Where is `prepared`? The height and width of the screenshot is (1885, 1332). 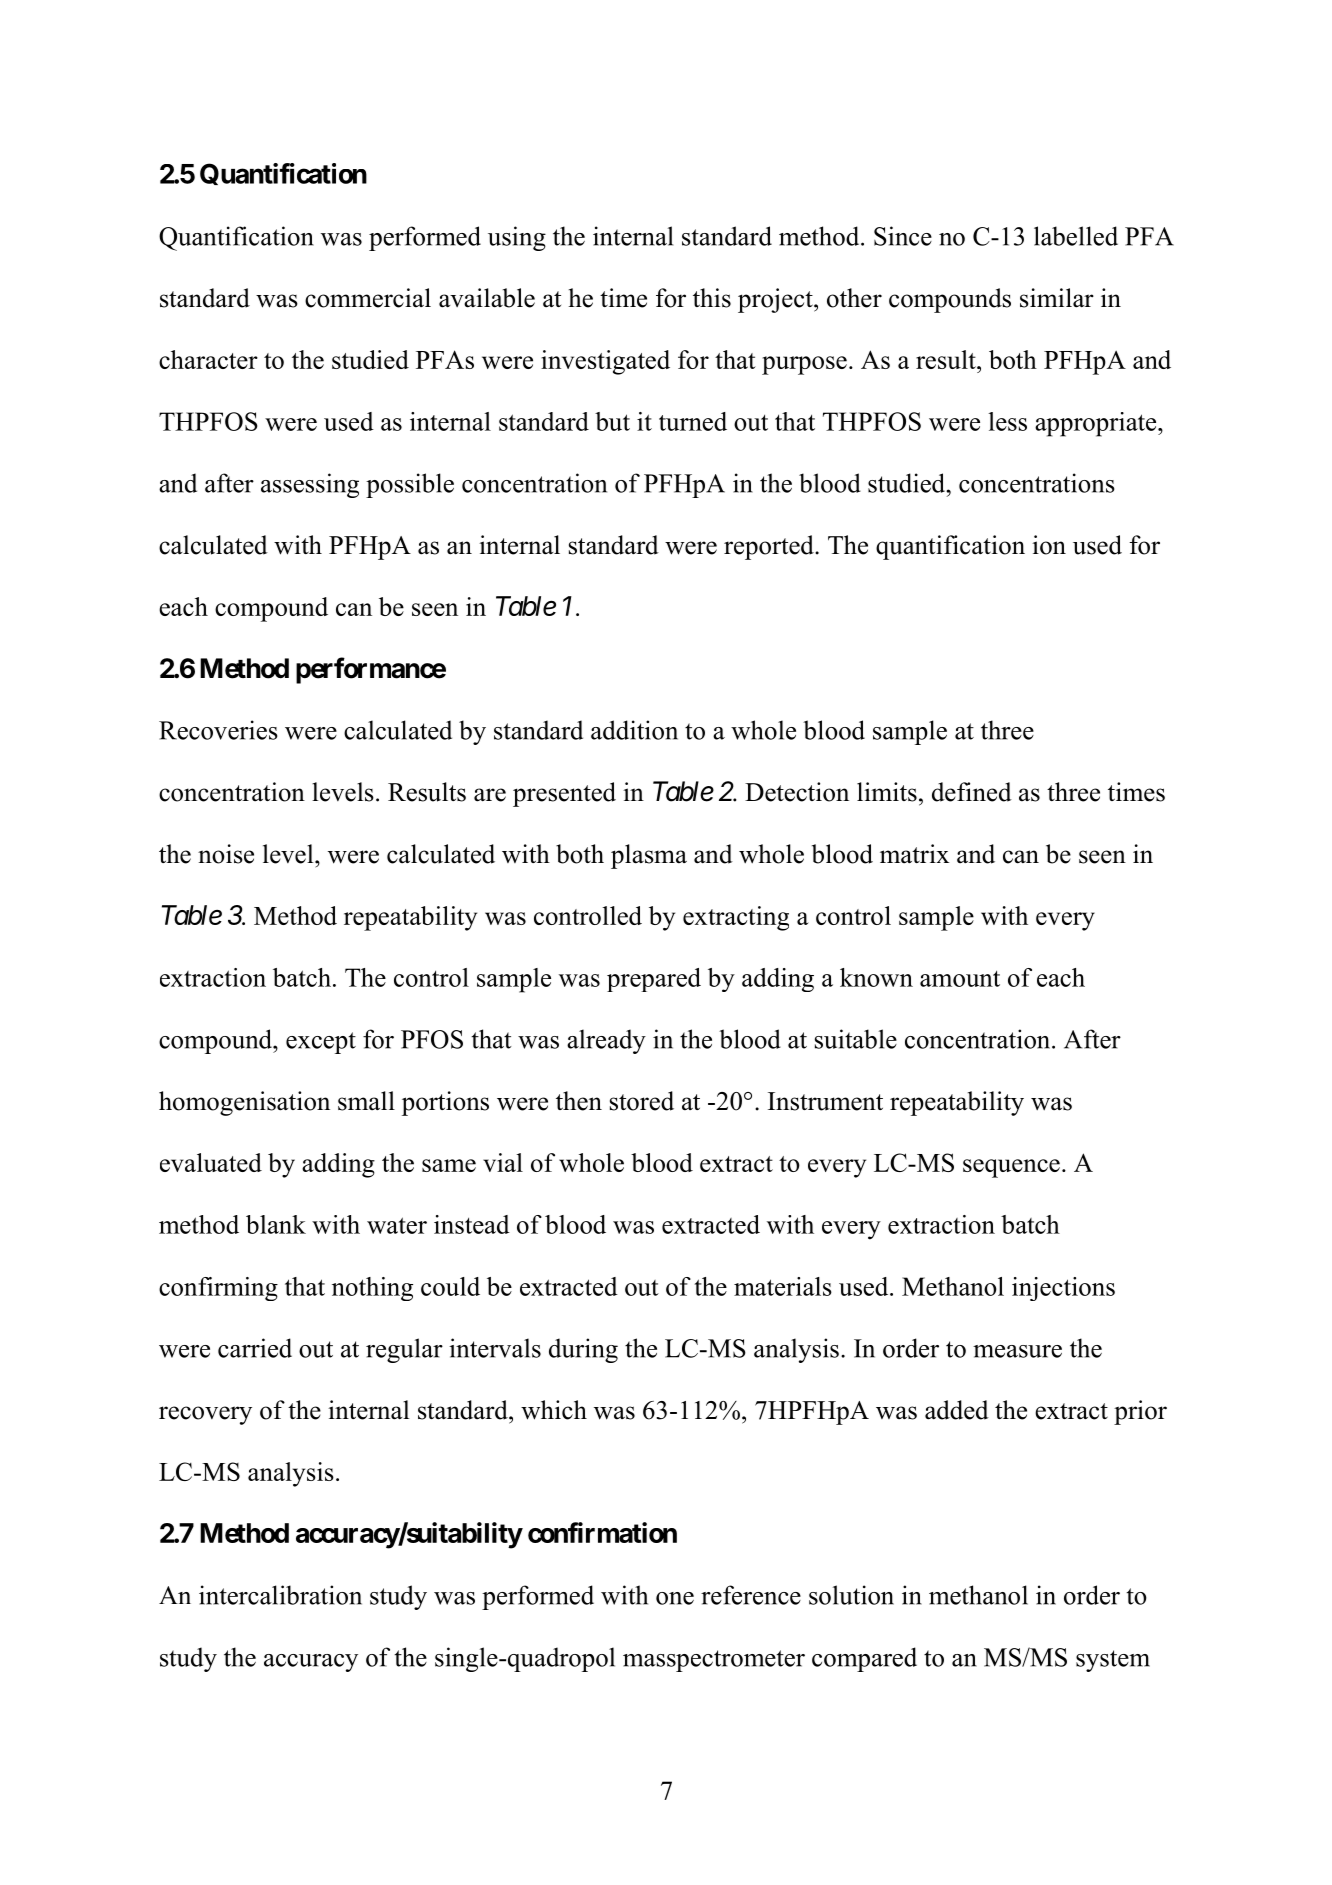 prepared is located at coordinates (654, 980).
